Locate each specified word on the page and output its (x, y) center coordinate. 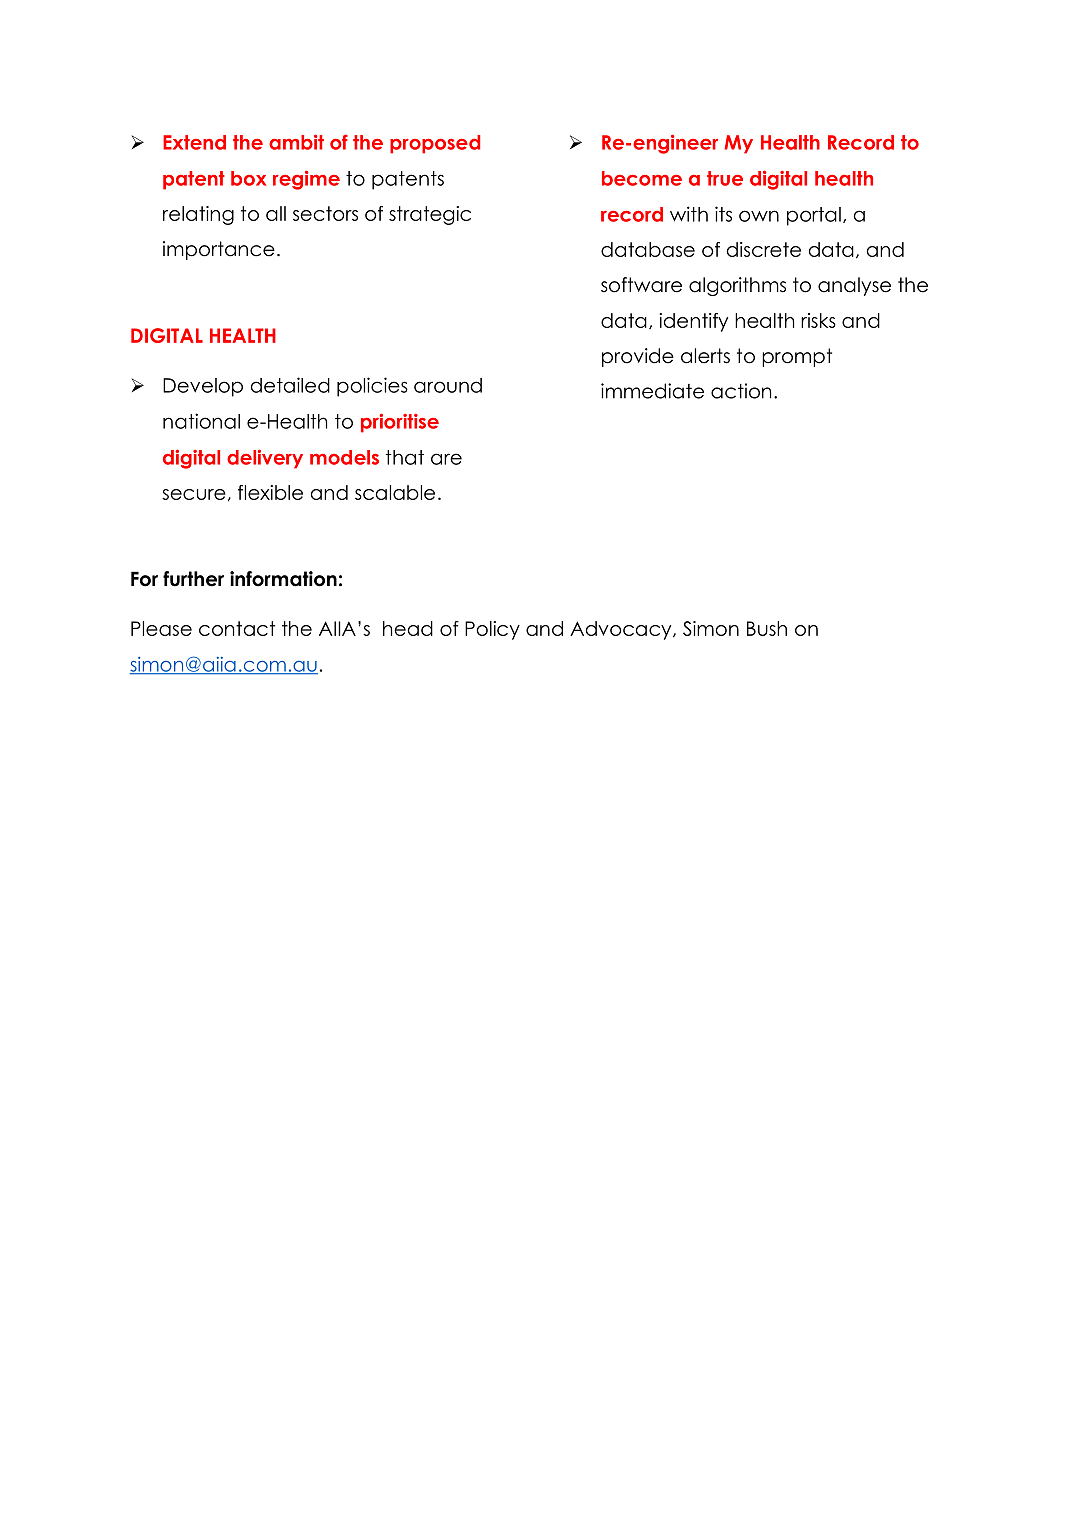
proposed (435, 144)
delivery (265, 459)
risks (818, 320)
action (741, 391)
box (249, 178)
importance (219, 250)
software (641, 285)
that (405, 457)
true (725, 178)
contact (237, 628)
